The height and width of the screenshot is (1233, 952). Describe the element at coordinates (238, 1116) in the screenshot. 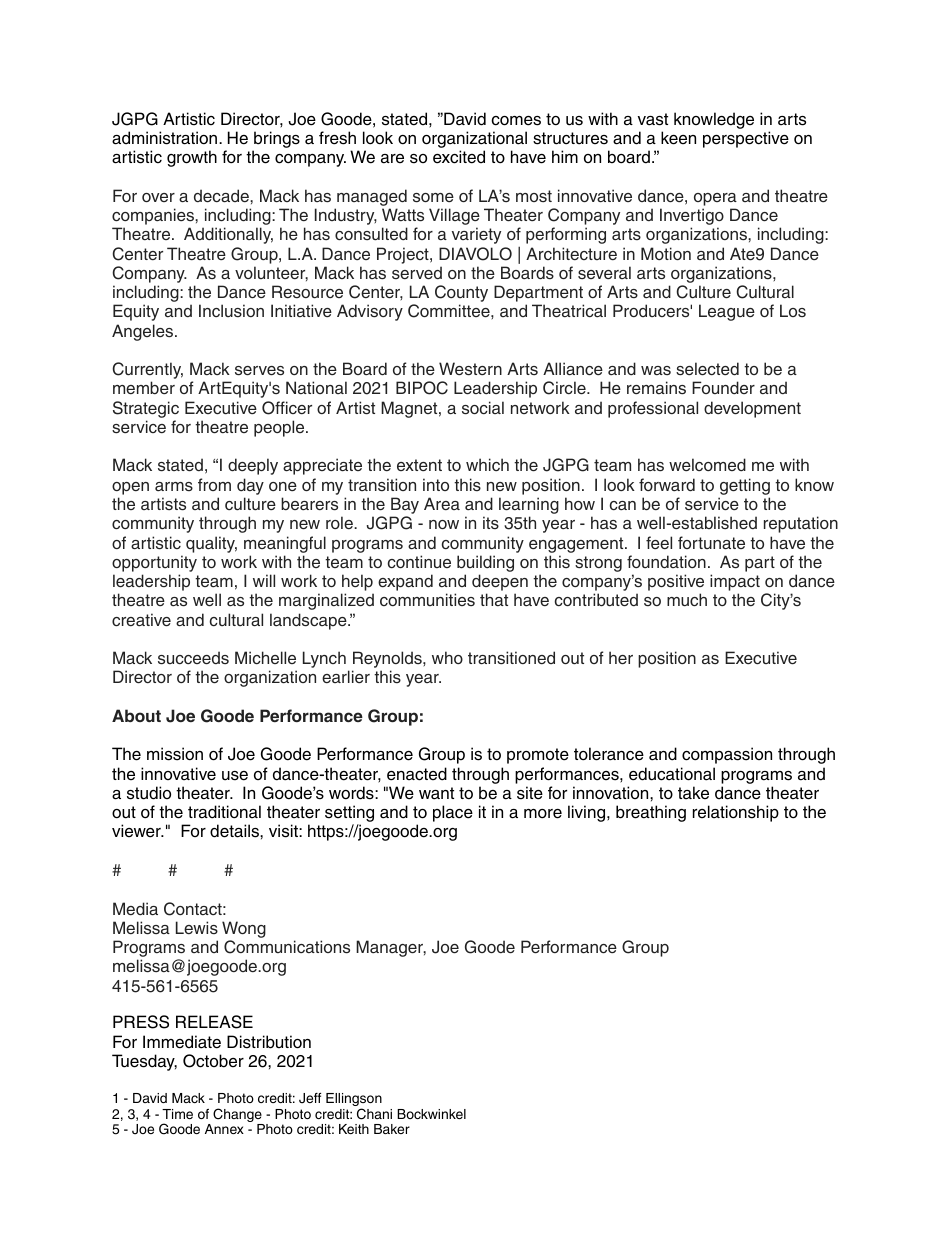

I see `Change` at that location.
